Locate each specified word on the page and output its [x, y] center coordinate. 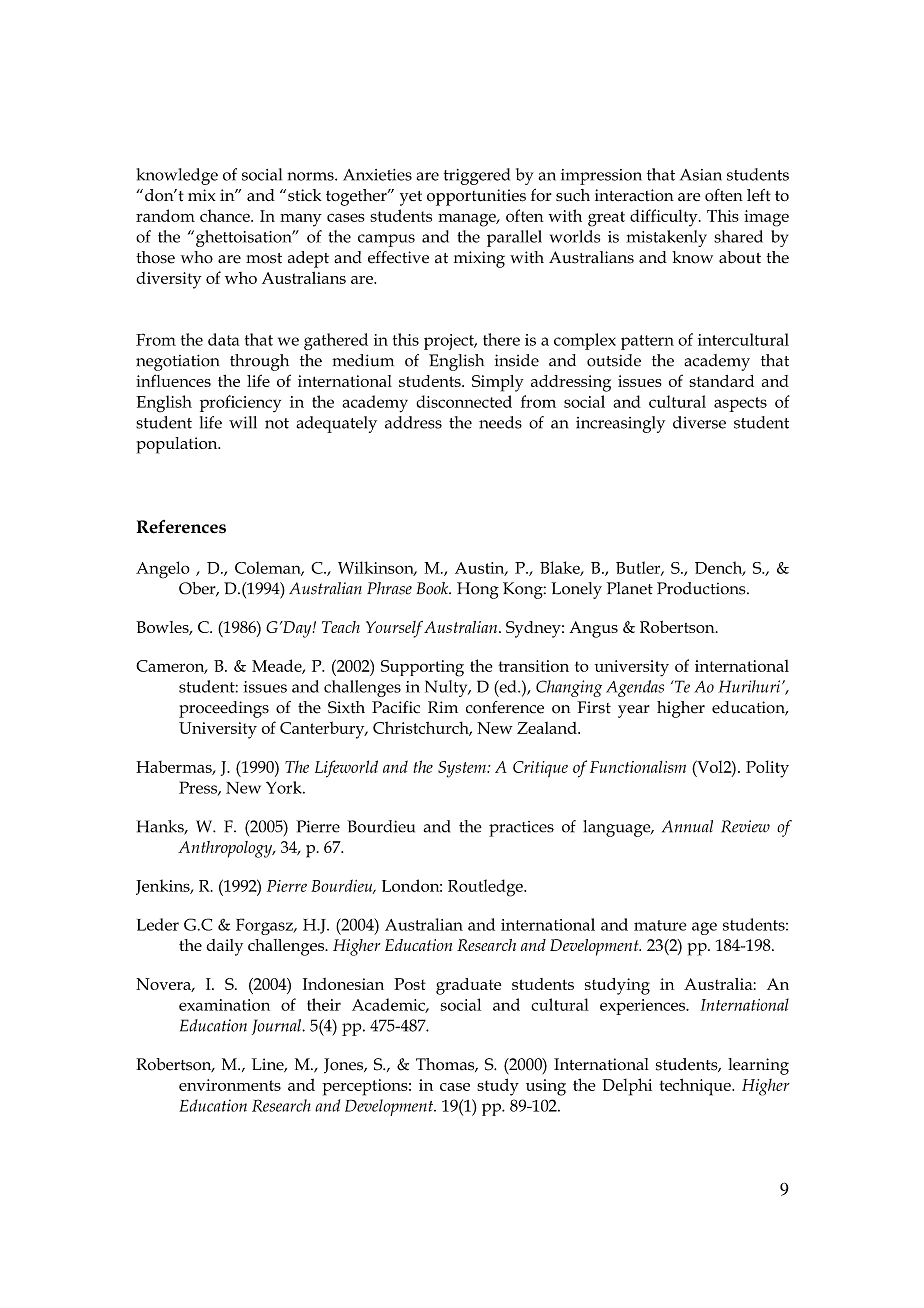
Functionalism [638, 767]
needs [500, 422]
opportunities [476, 197]
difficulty [665, 218]
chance [226, 215]
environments [230, 1085]
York [285, 787]
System [463, 769]
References [181, 527]
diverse [699, 422]
